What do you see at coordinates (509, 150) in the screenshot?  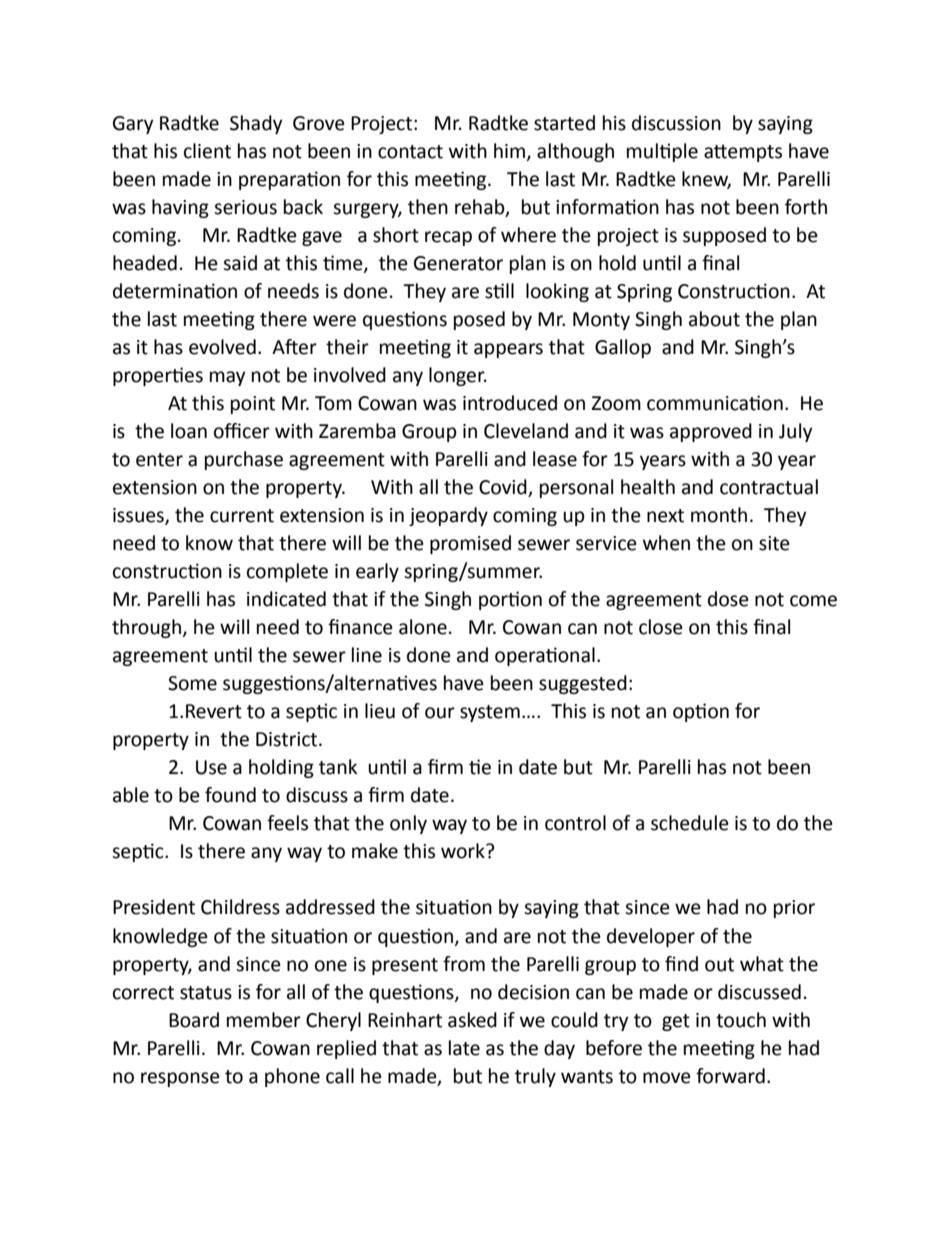 I see `him` at bounding box center [509, 150].
